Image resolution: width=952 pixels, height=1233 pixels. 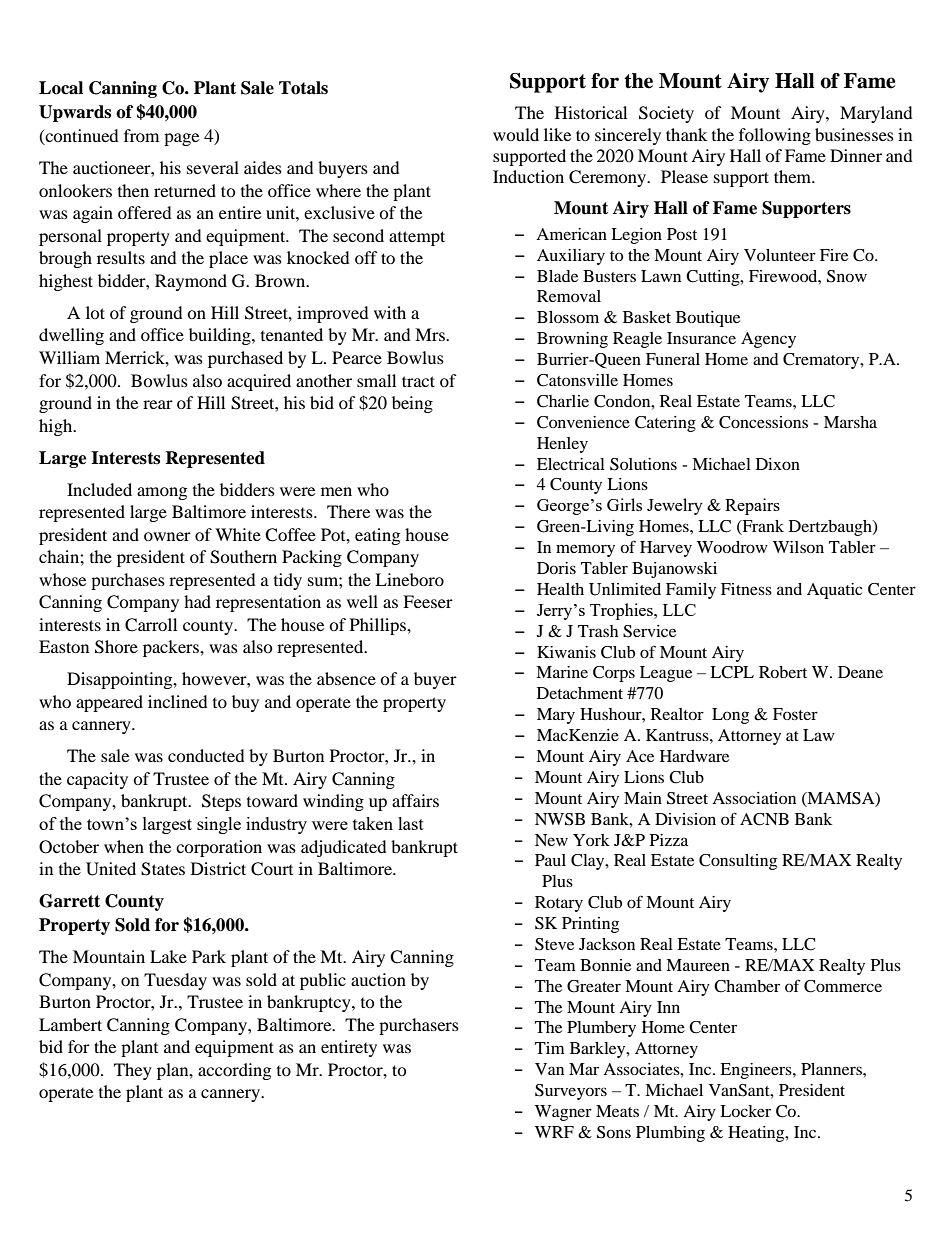 What do you see at coordinates (775, 136) in the page?
I see `following` at bounding box center [775, 136].
